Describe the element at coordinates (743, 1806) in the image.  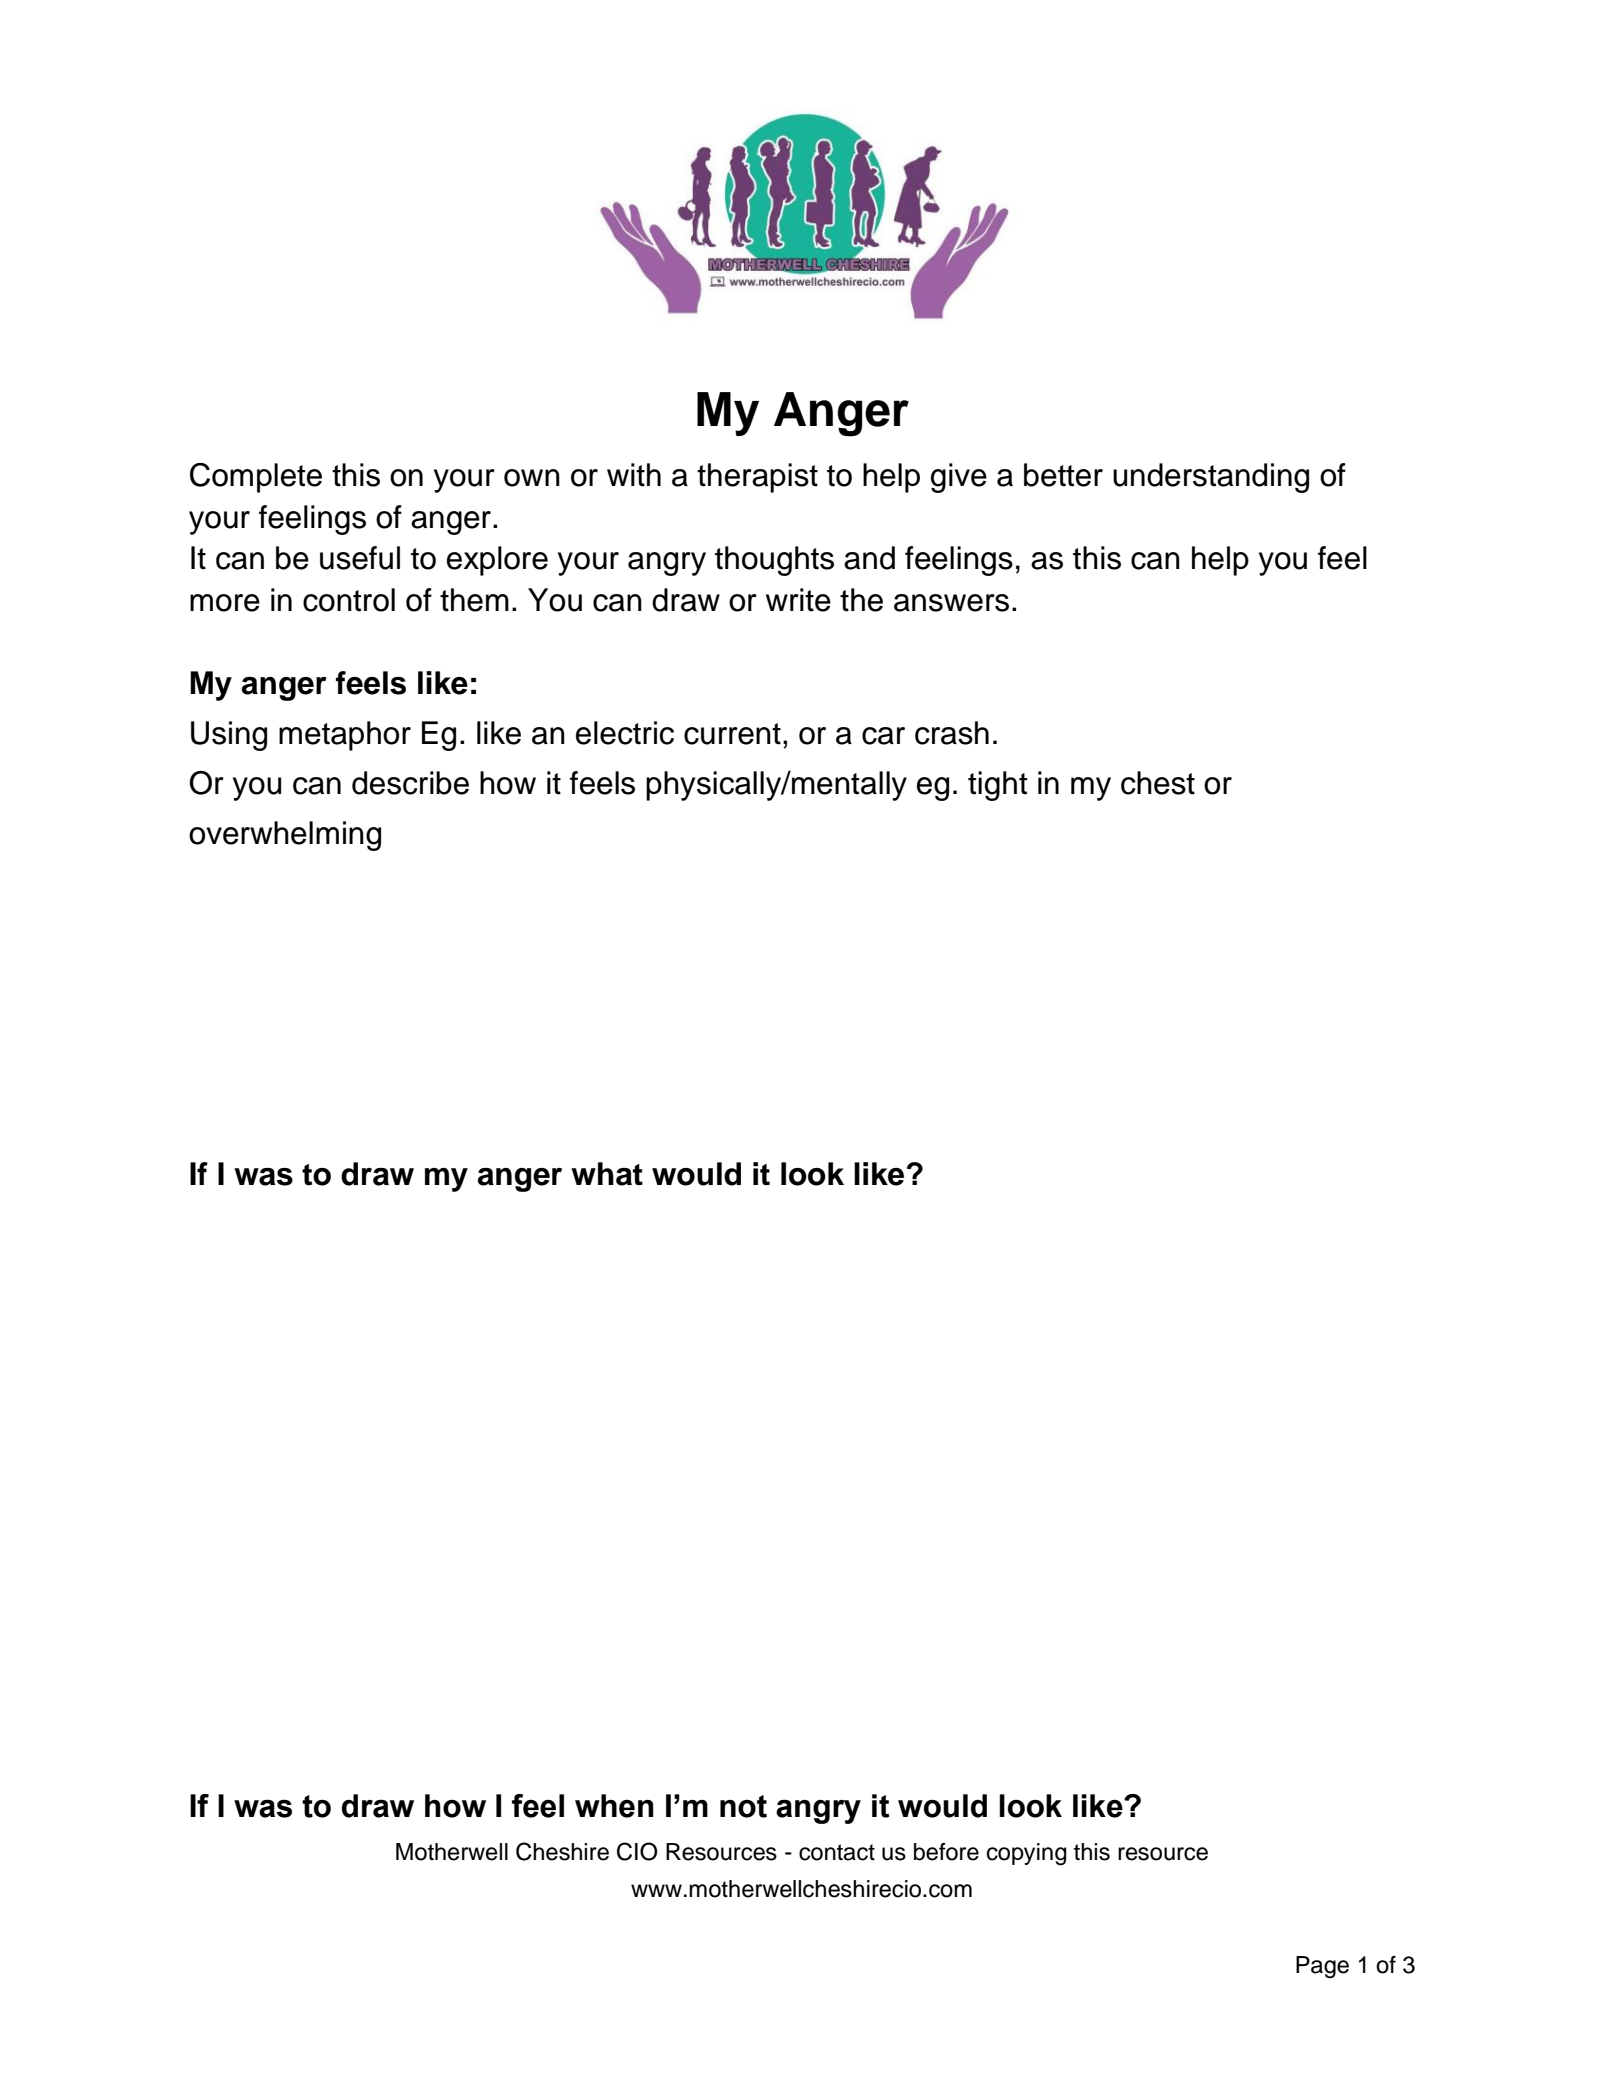
I see `not` at that location.
